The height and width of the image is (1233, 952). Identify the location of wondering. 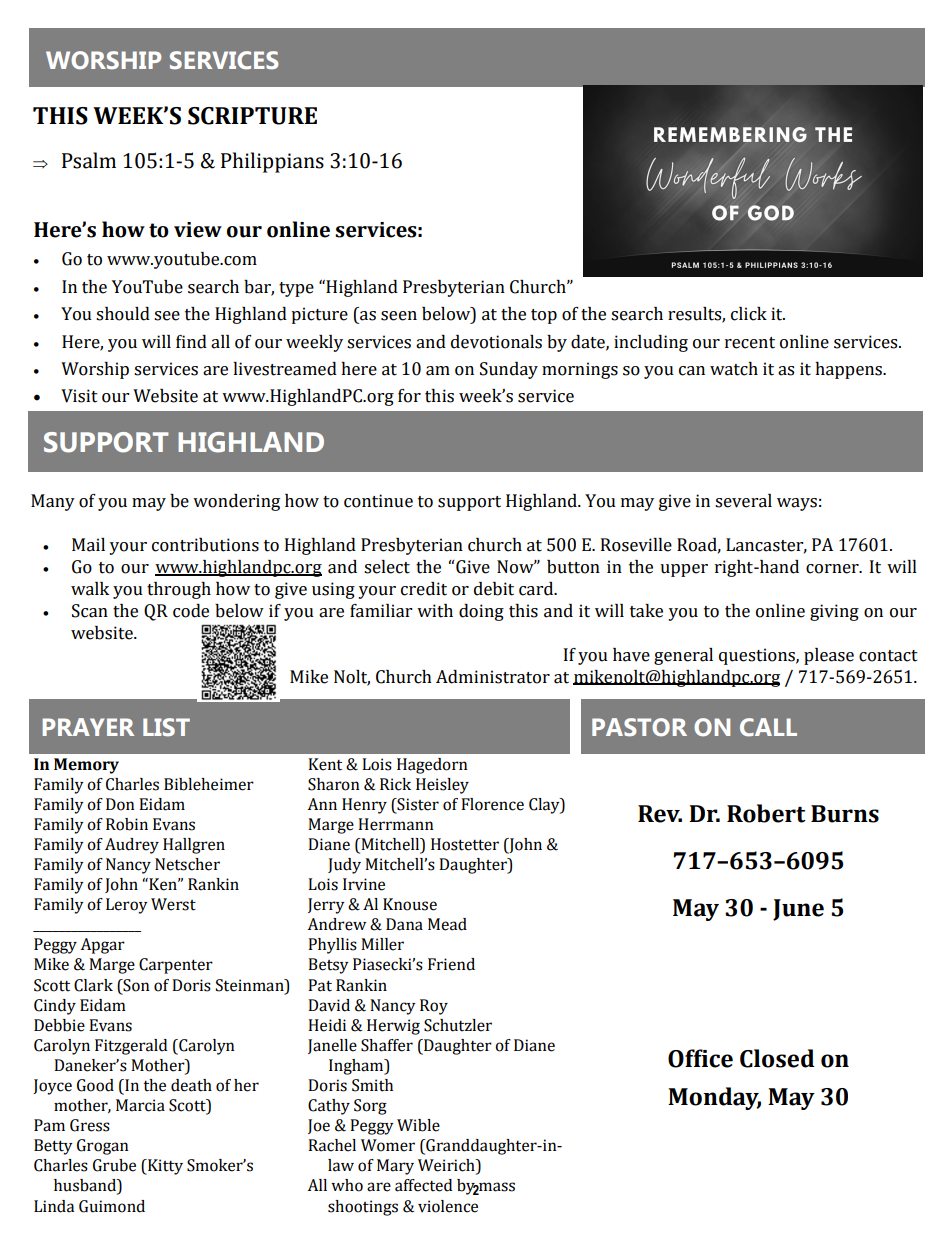
(236, 502).
